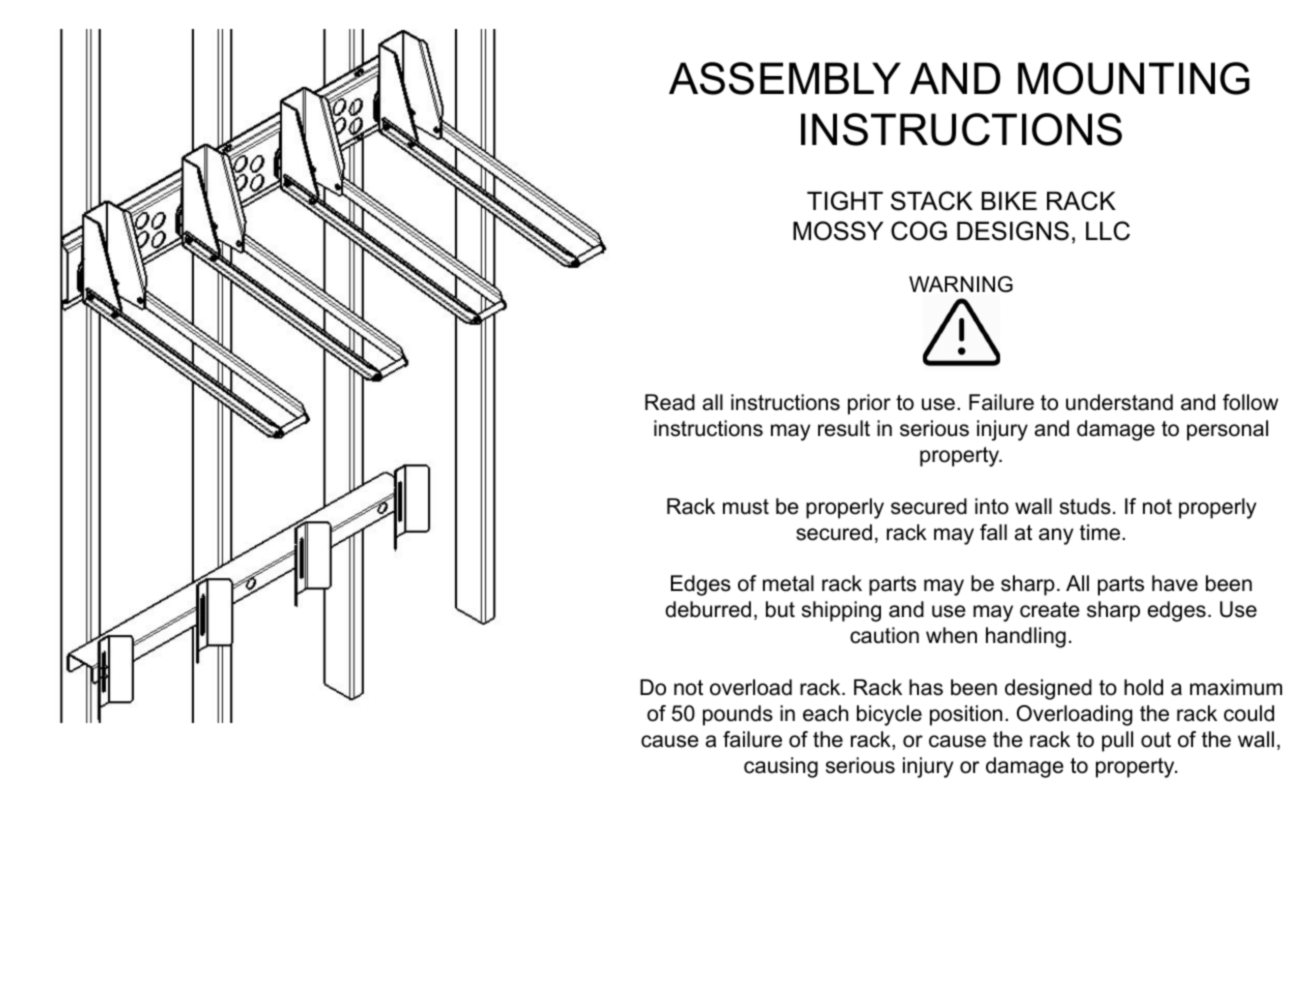 The image size is (1311, 983). What do you see at coordinates (1227, 430) in the screenshot?
I see `personal` at bounding box center [1227, 430].
